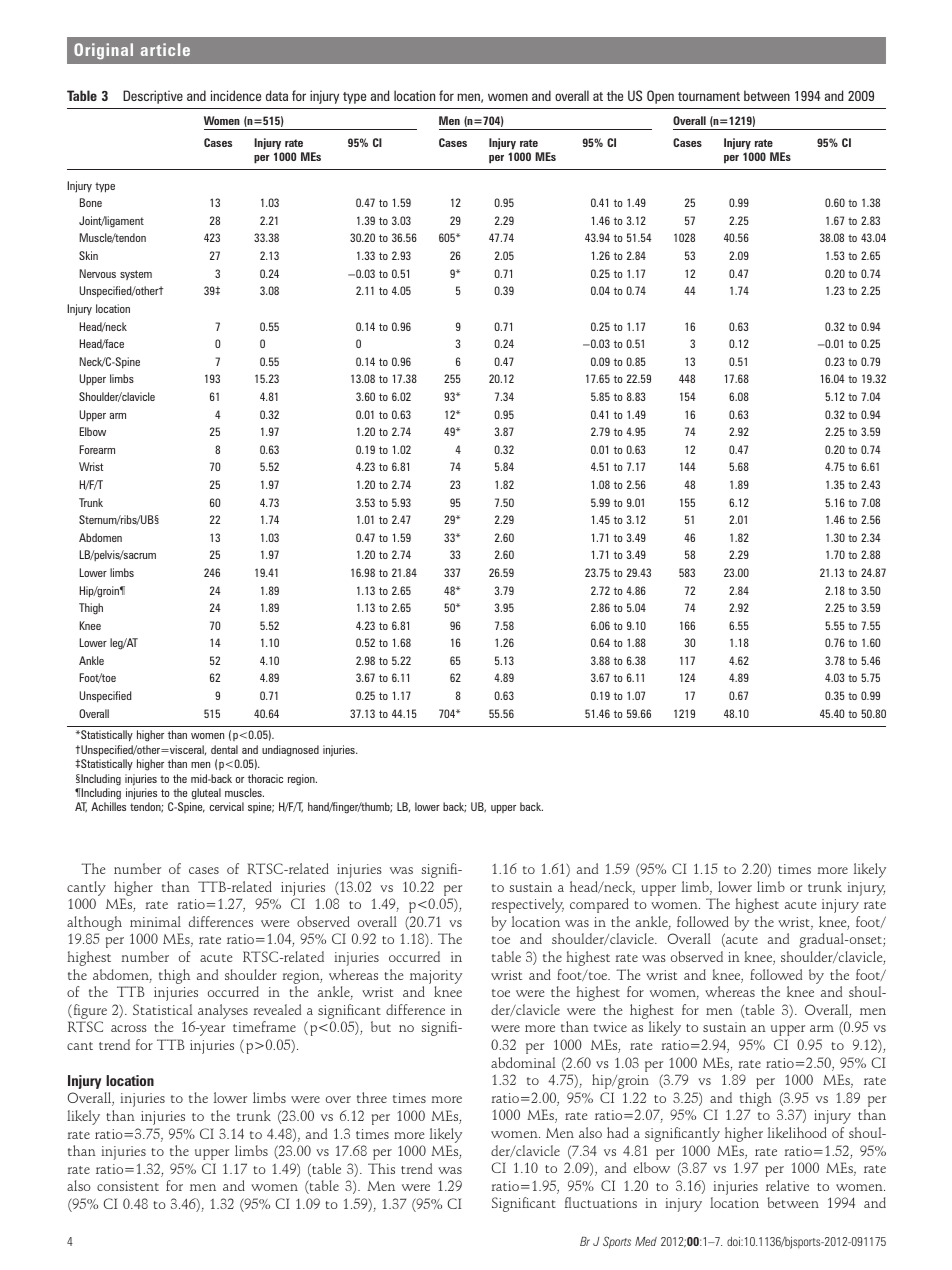  I want to click on compared, so click(599, 905).
